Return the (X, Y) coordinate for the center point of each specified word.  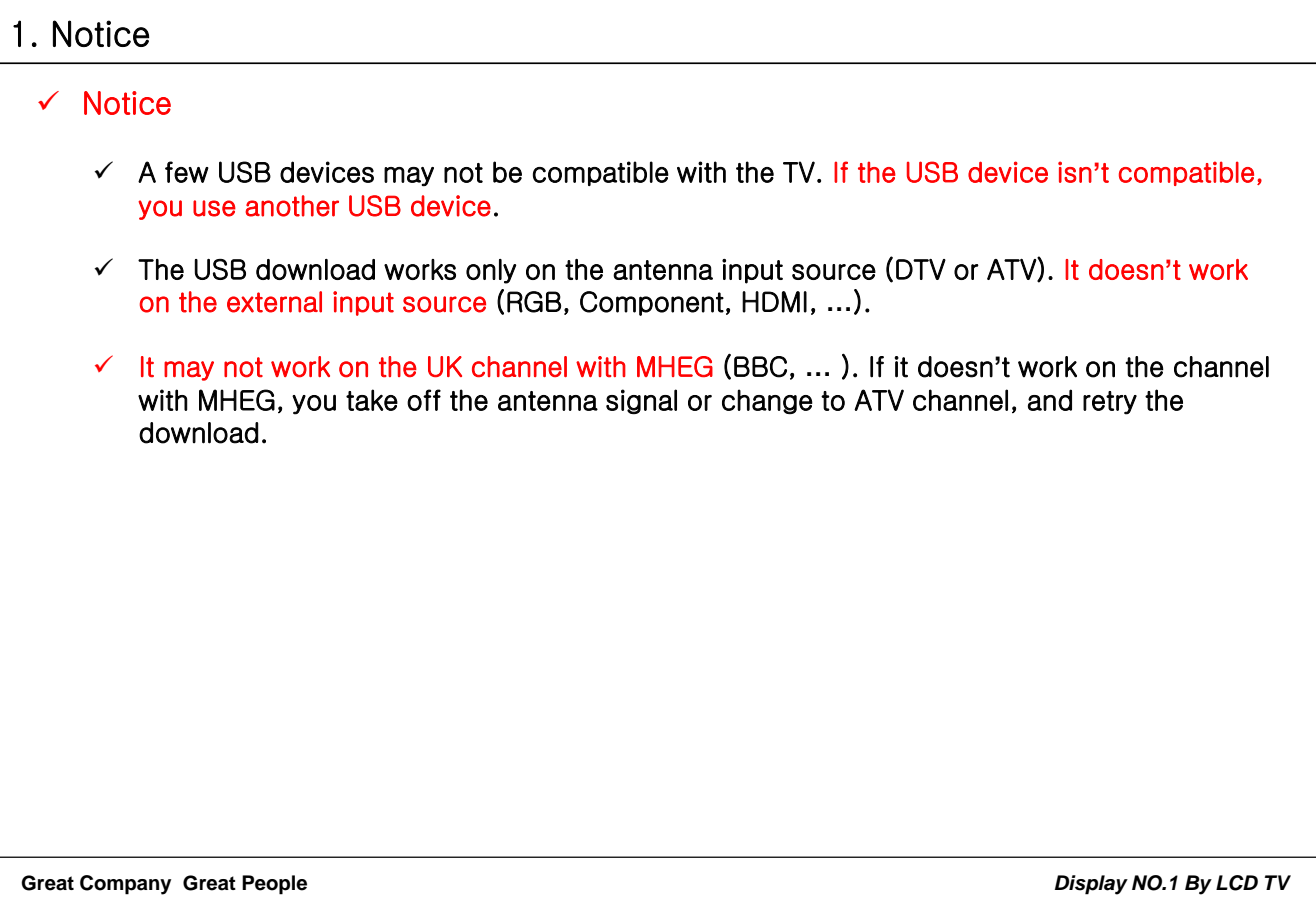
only (491, 271)
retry (1110, 403)
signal (641, 401)
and (1050, 400)
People (274, 885)
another (292, 206)
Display (1091, 885)
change (767, 401)
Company (125, 885)
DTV (921, 269)
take (372, 400)
